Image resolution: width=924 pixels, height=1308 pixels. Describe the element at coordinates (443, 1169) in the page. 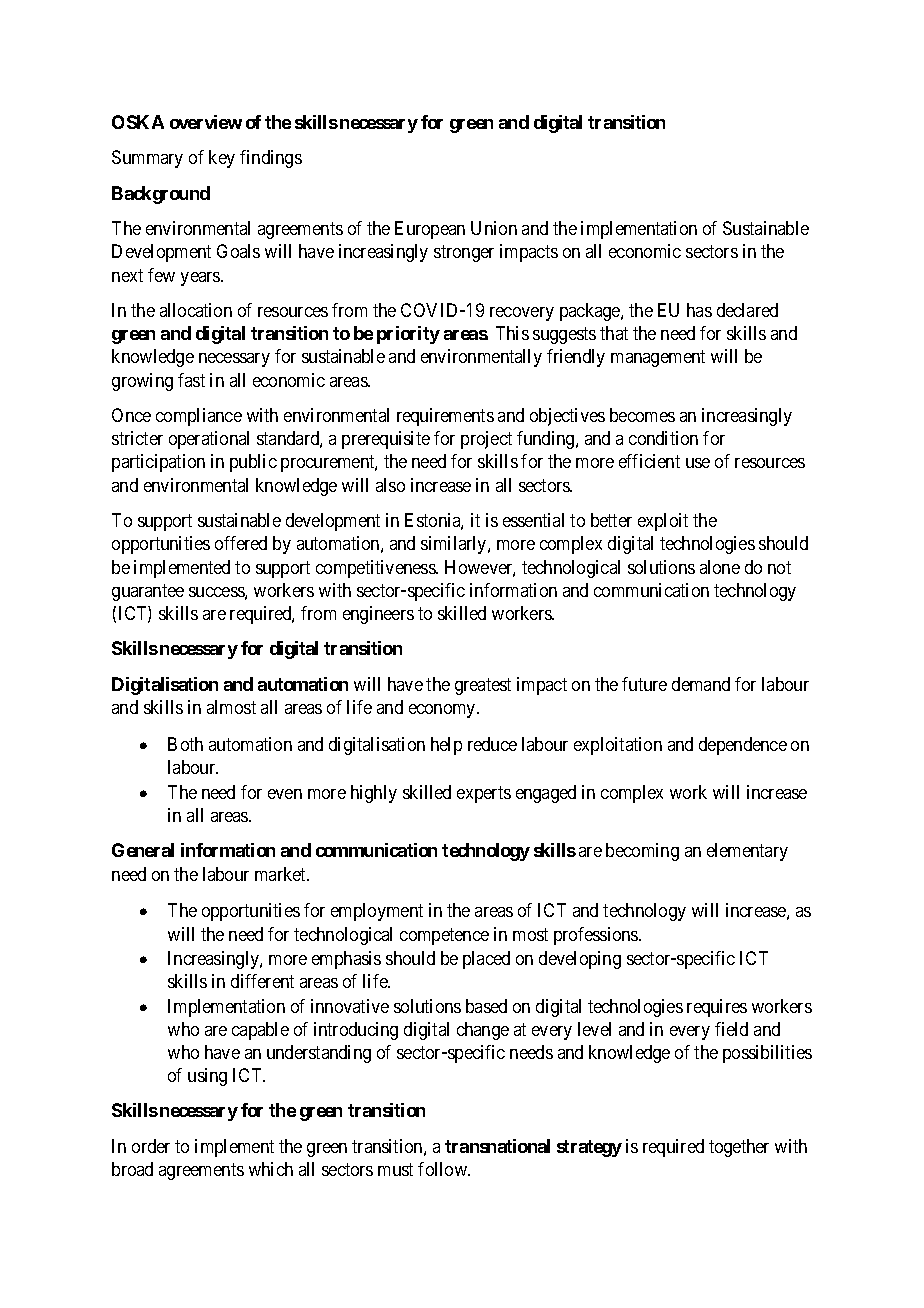

I see `follow` at that location.
